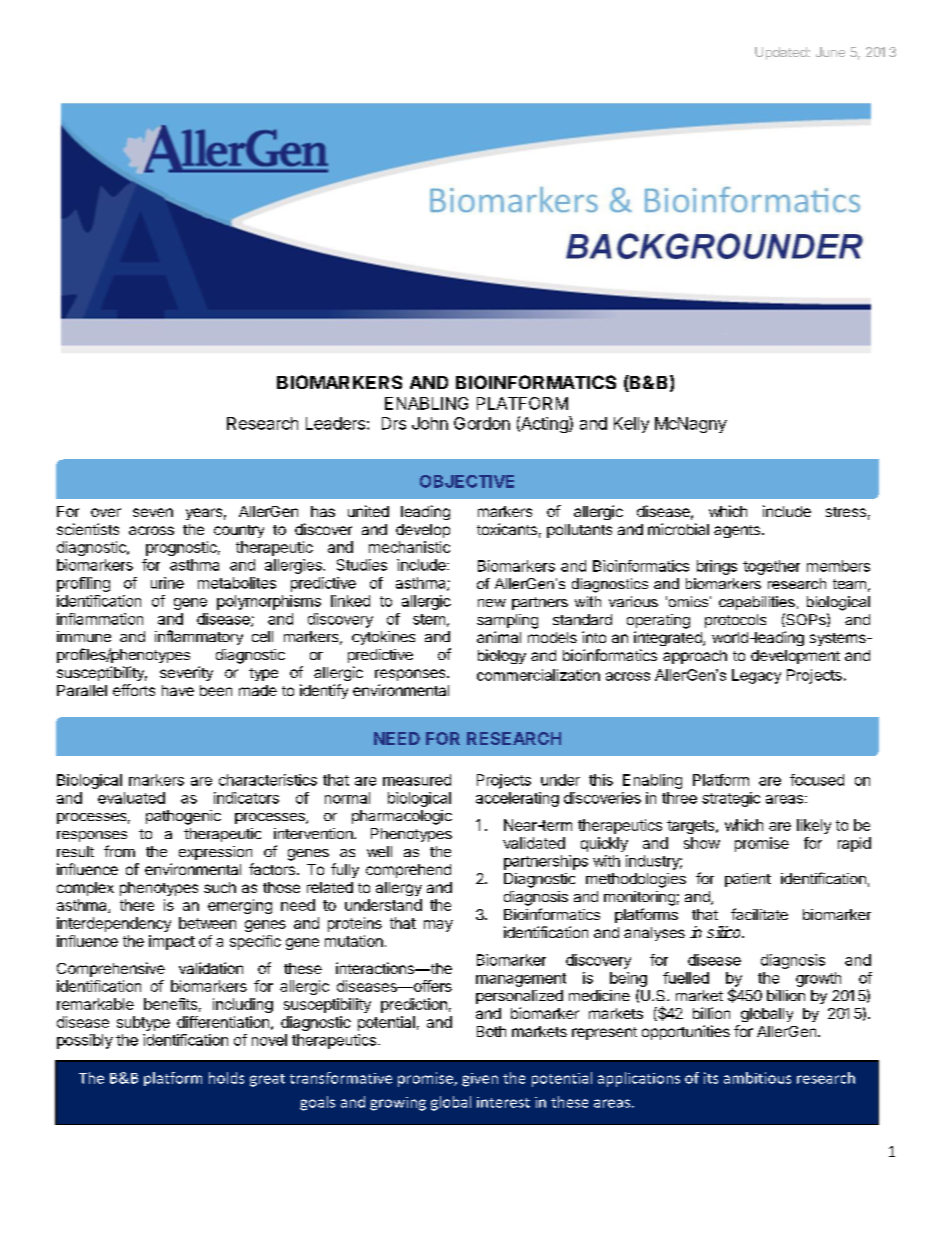 This screenshot has height=1233, width=952. Describe the element at coordinates (167, 583) in the screenshot. I see `urine` at that location.
